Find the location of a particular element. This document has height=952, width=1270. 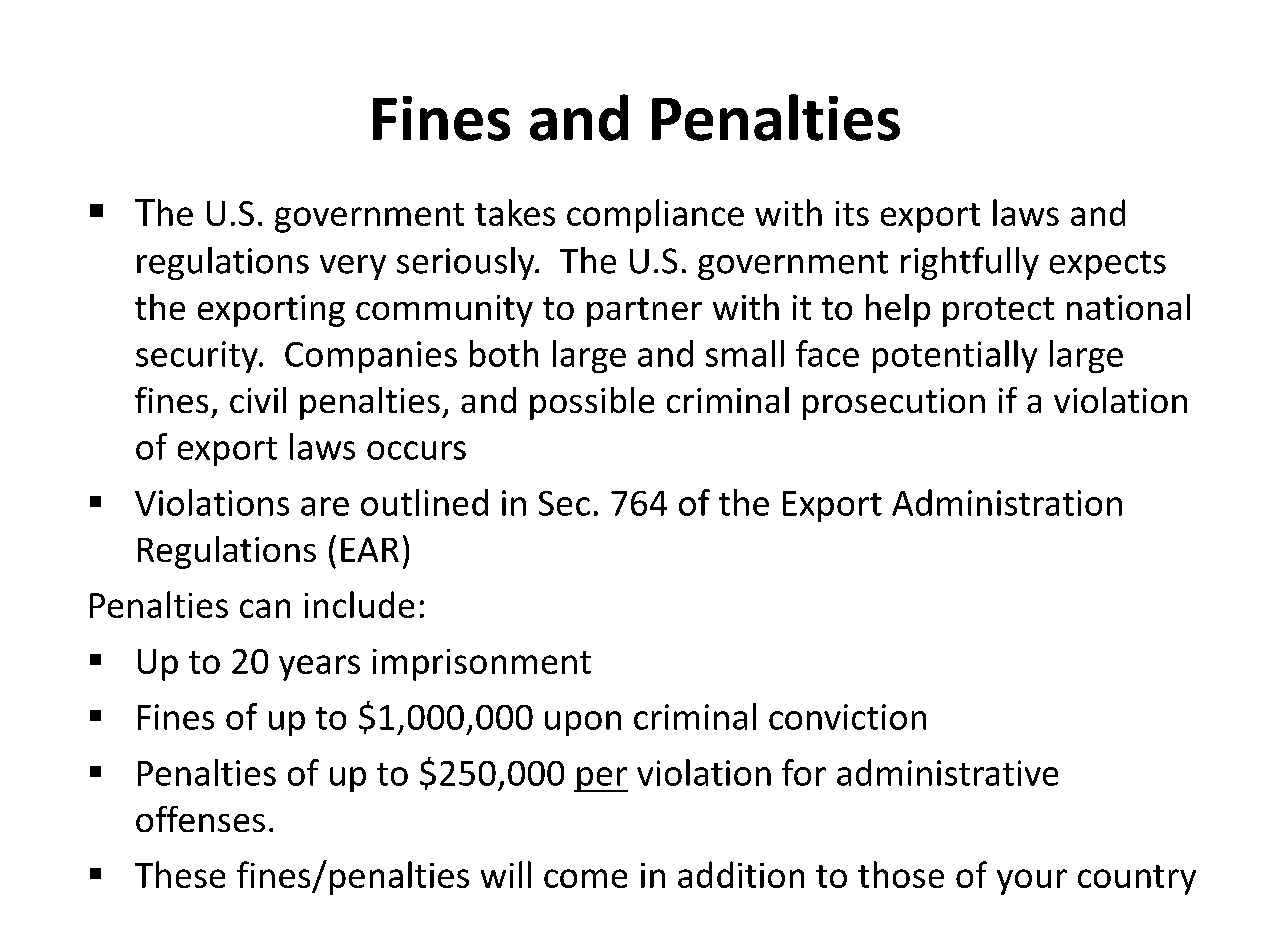

very is located at coordinates (353, 267).
